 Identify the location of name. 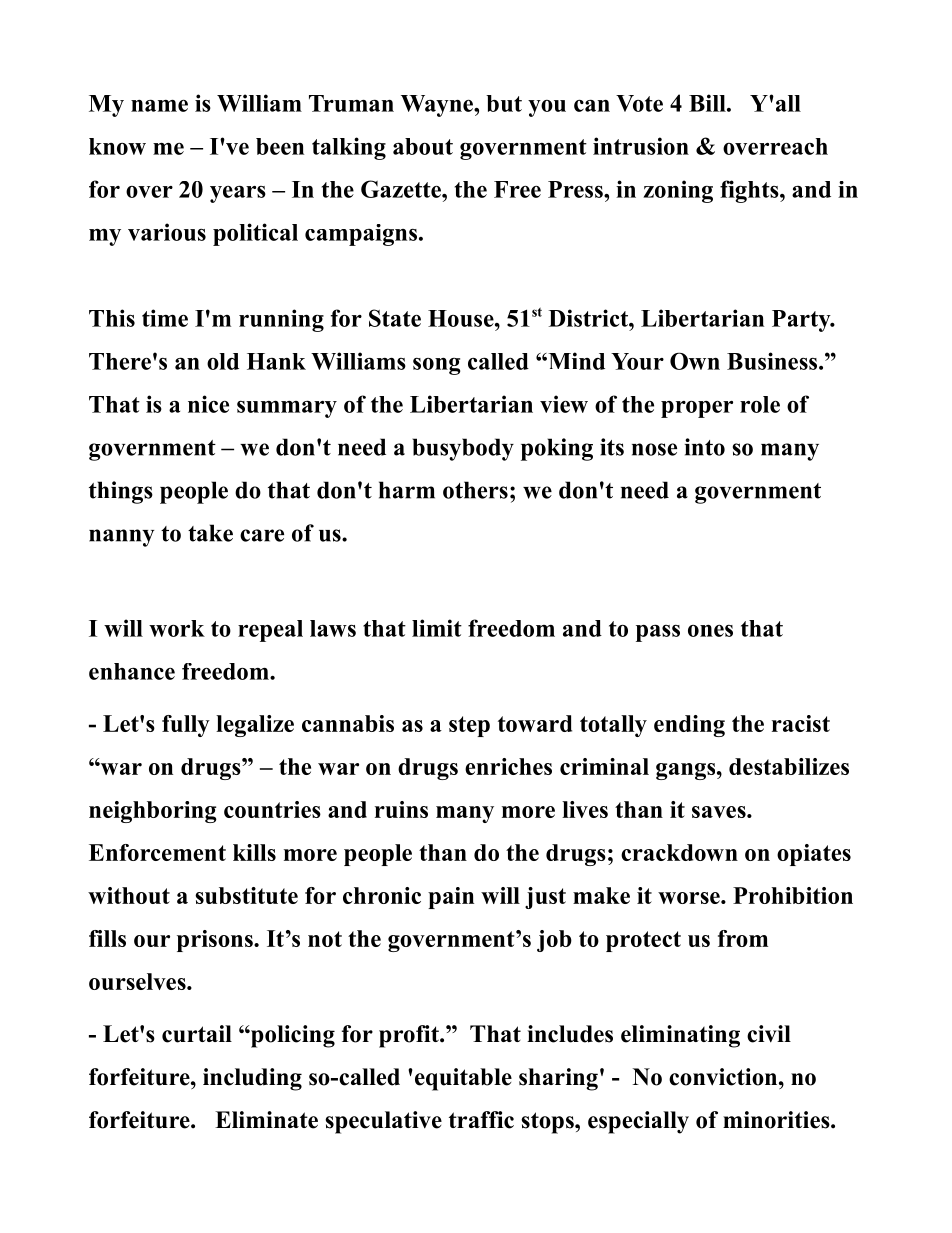
(159, 106).
